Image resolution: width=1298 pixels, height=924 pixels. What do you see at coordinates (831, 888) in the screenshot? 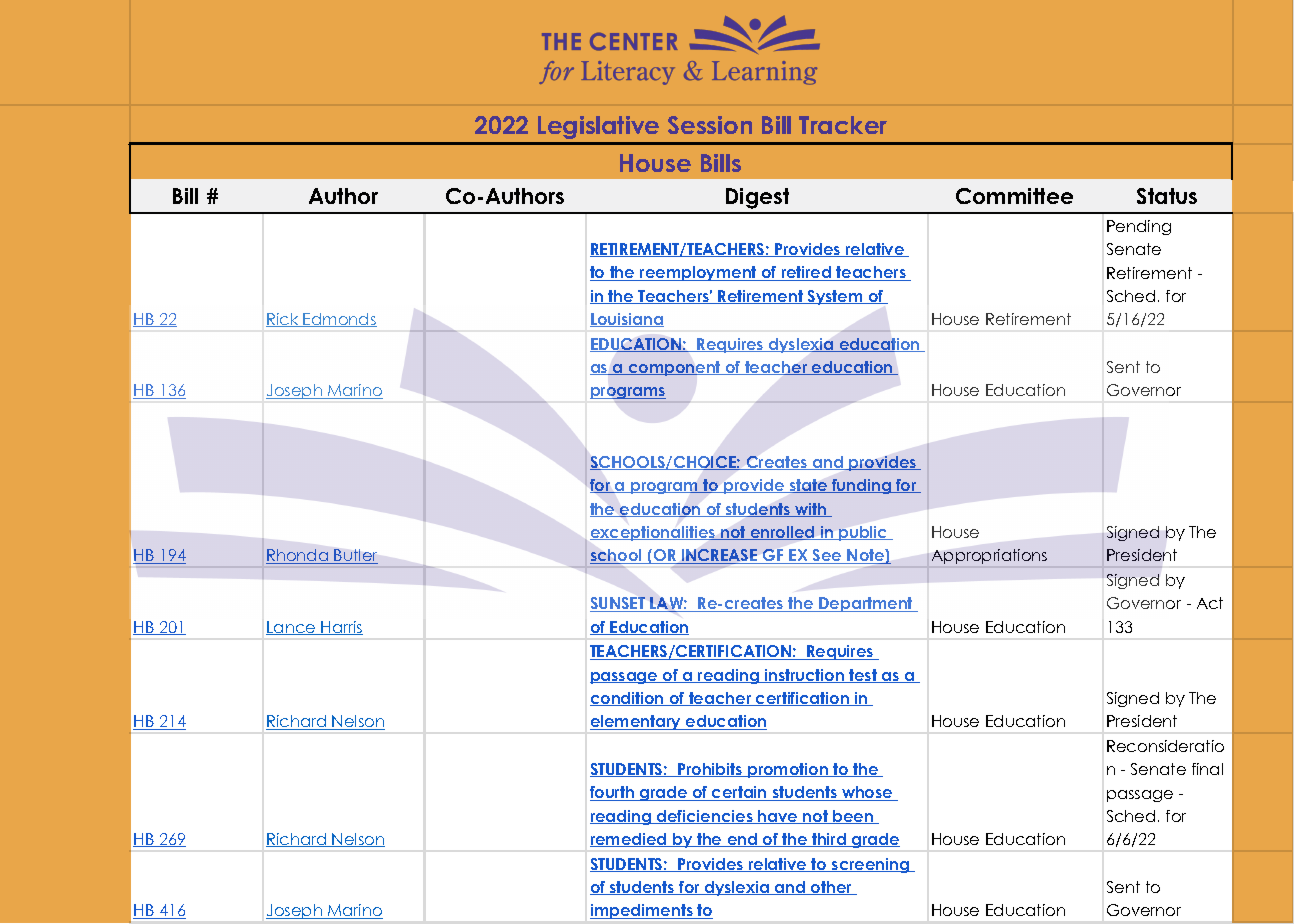
I see `other` at bounding box center [831, 888].
